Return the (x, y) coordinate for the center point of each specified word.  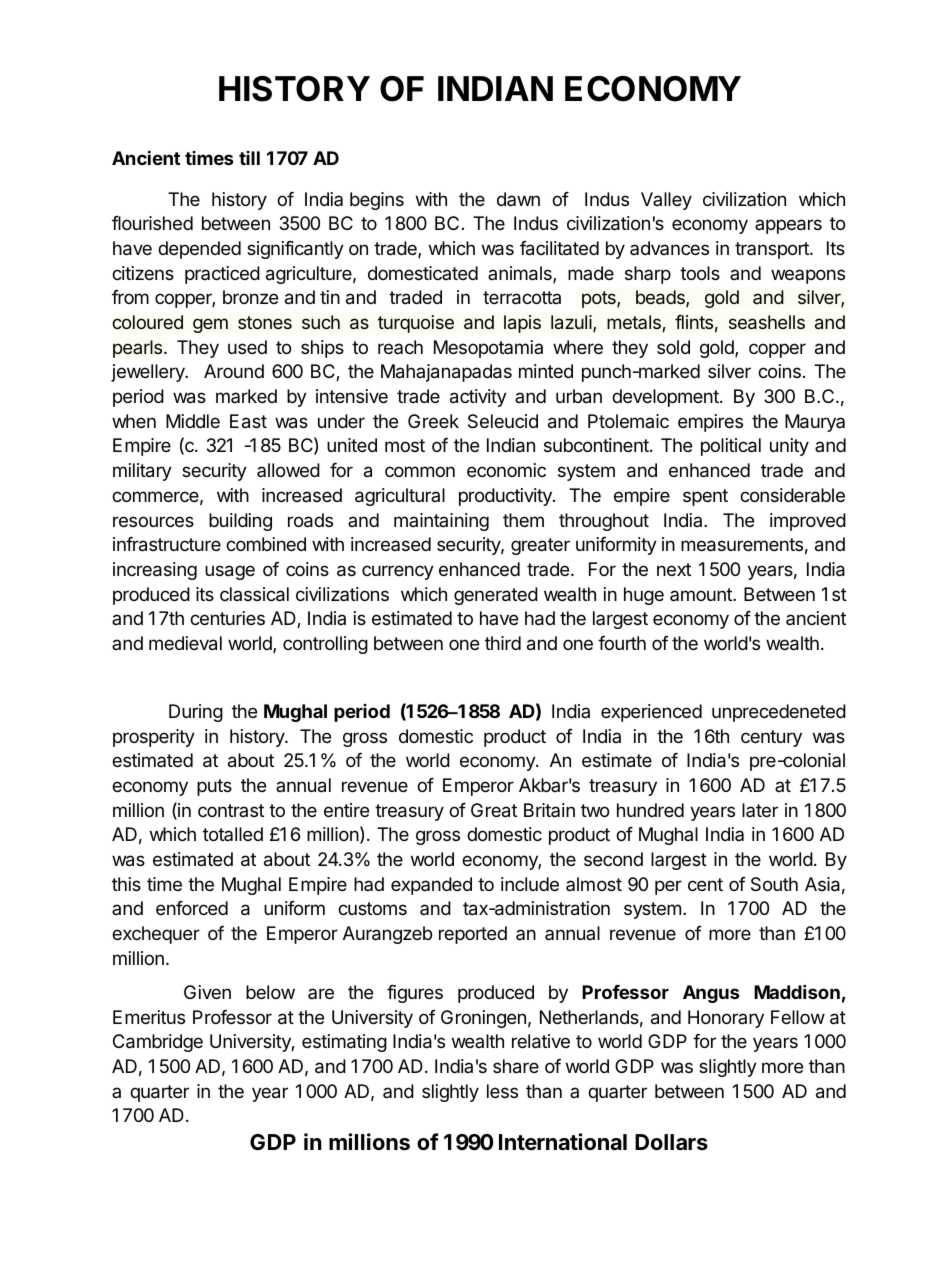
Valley (666, 201)
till (249, 158)
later (760, 810)
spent (705, 497)
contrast (231, 810)
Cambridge (158, 1043)
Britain (549, 810)
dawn (518, 199)
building (240, 522)
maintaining (441, 522)
